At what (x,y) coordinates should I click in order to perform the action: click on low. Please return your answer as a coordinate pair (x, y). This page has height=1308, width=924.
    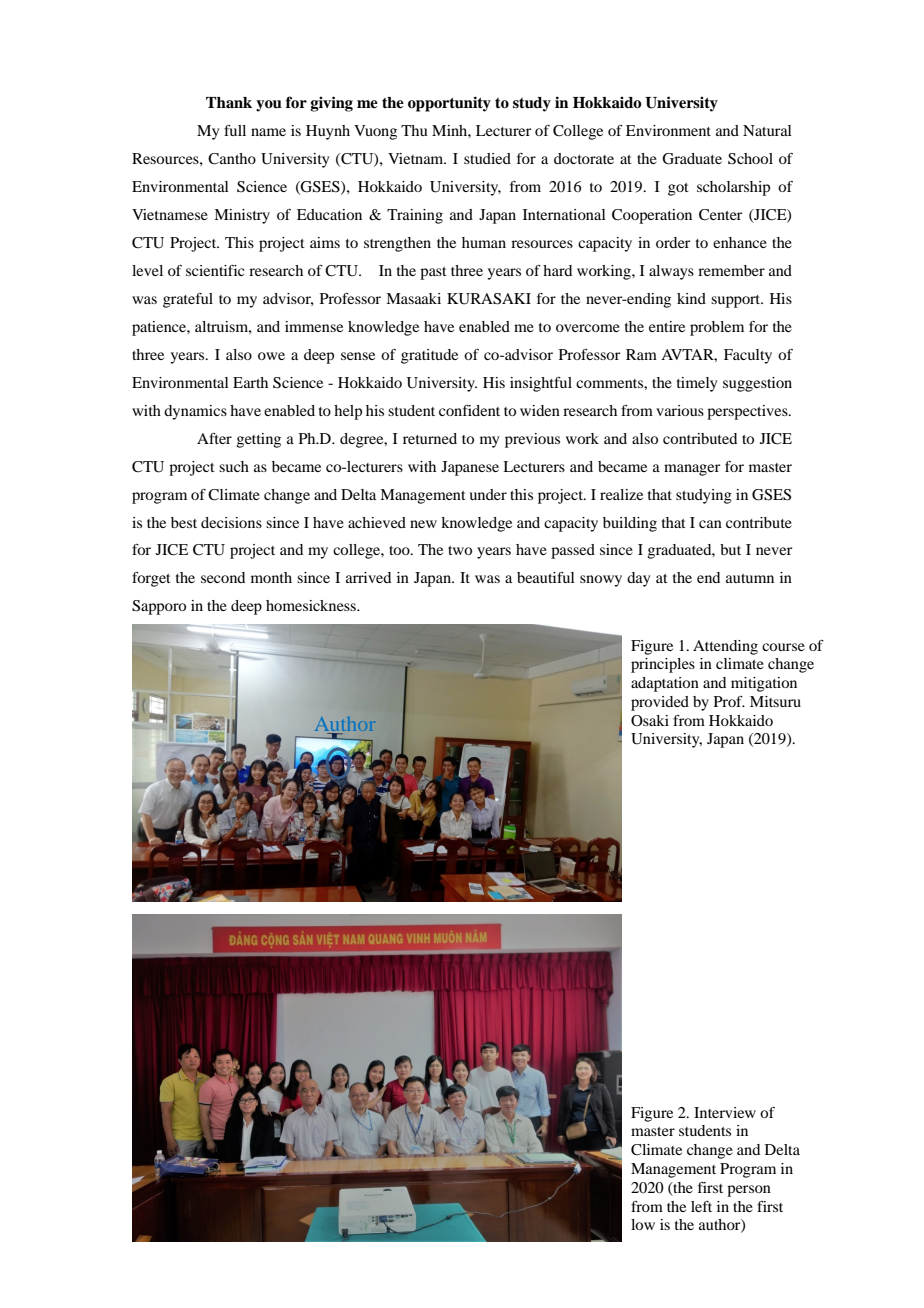
    Looking at the image, I should click on (643, 1224).
